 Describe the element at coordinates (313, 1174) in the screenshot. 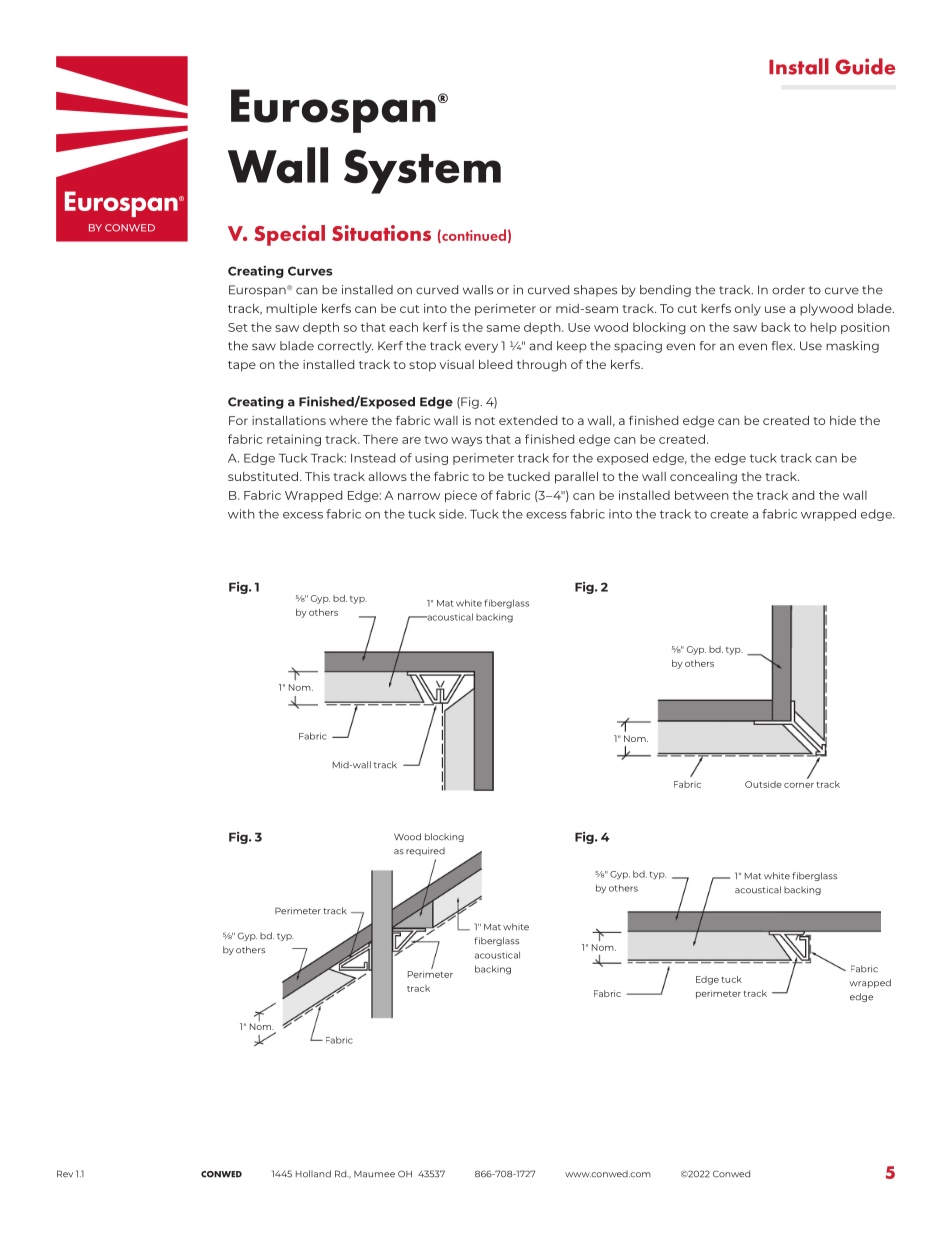

I see `Holland` at that location.
